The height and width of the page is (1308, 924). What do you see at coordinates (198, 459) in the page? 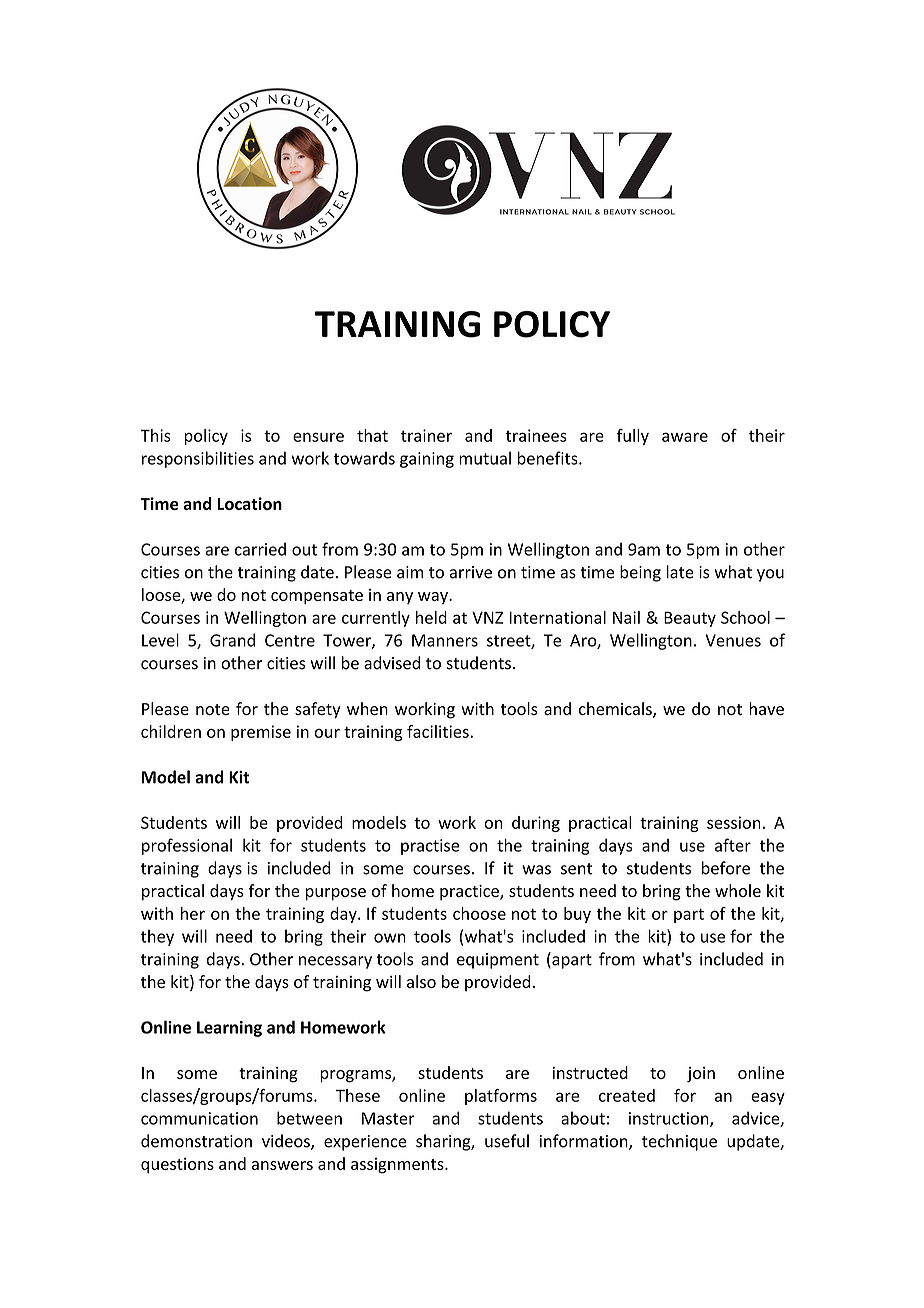
I see `responsibilities` at bounding box center [198, 459].
